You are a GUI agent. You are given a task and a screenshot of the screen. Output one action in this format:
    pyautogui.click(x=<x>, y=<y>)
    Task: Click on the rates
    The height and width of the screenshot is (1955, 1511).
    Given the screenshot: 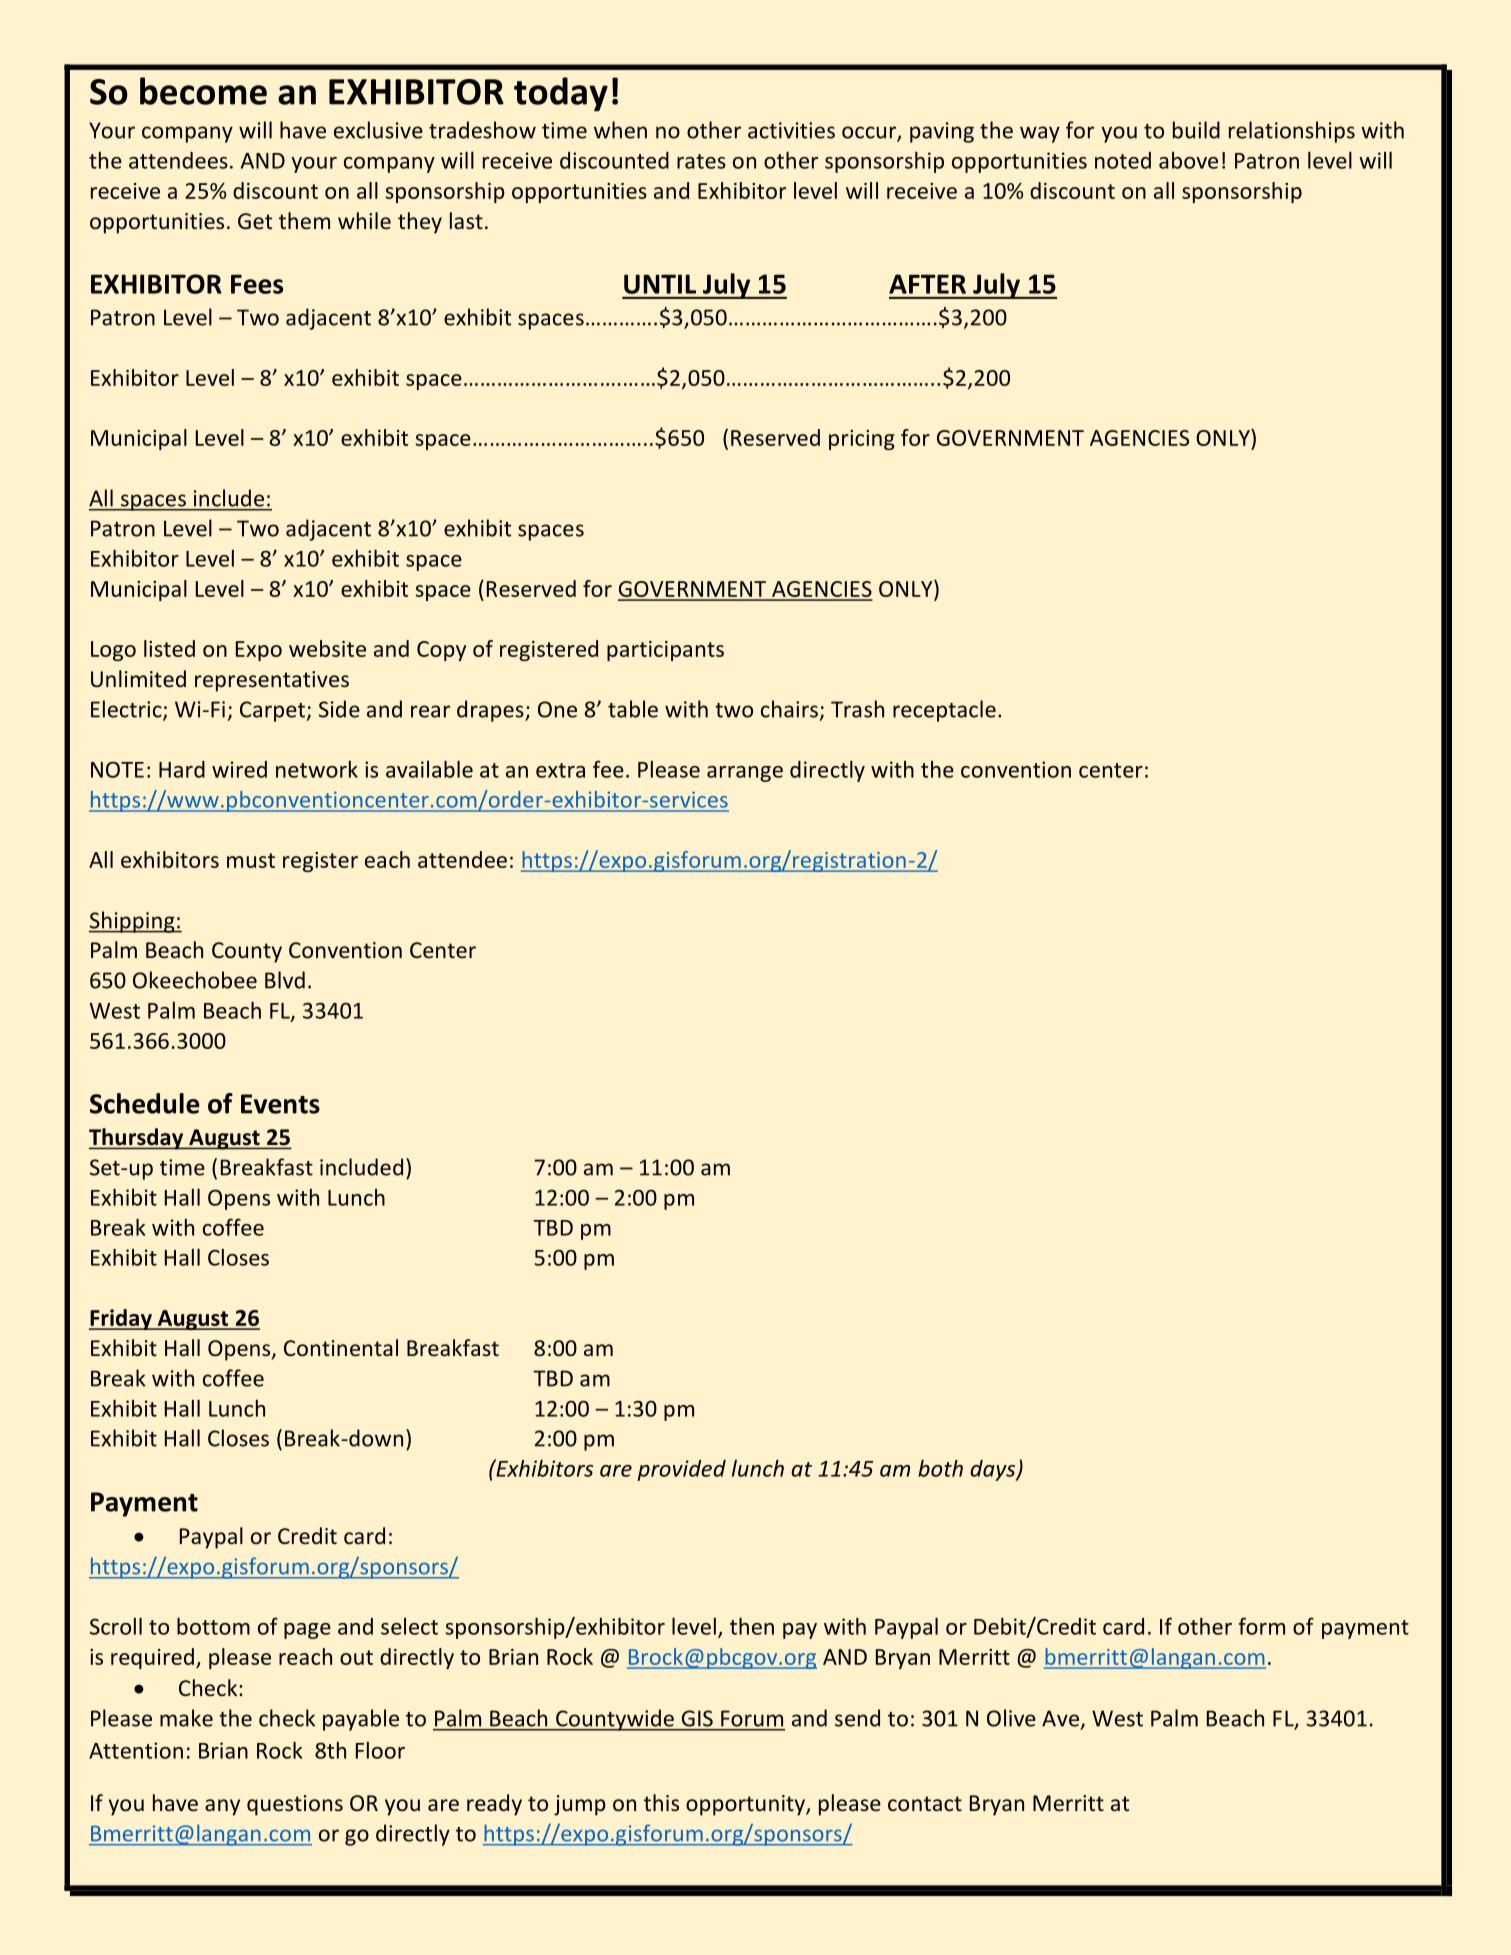 What is the action you would take?
    pyautogui.click(x=701, y=161)
